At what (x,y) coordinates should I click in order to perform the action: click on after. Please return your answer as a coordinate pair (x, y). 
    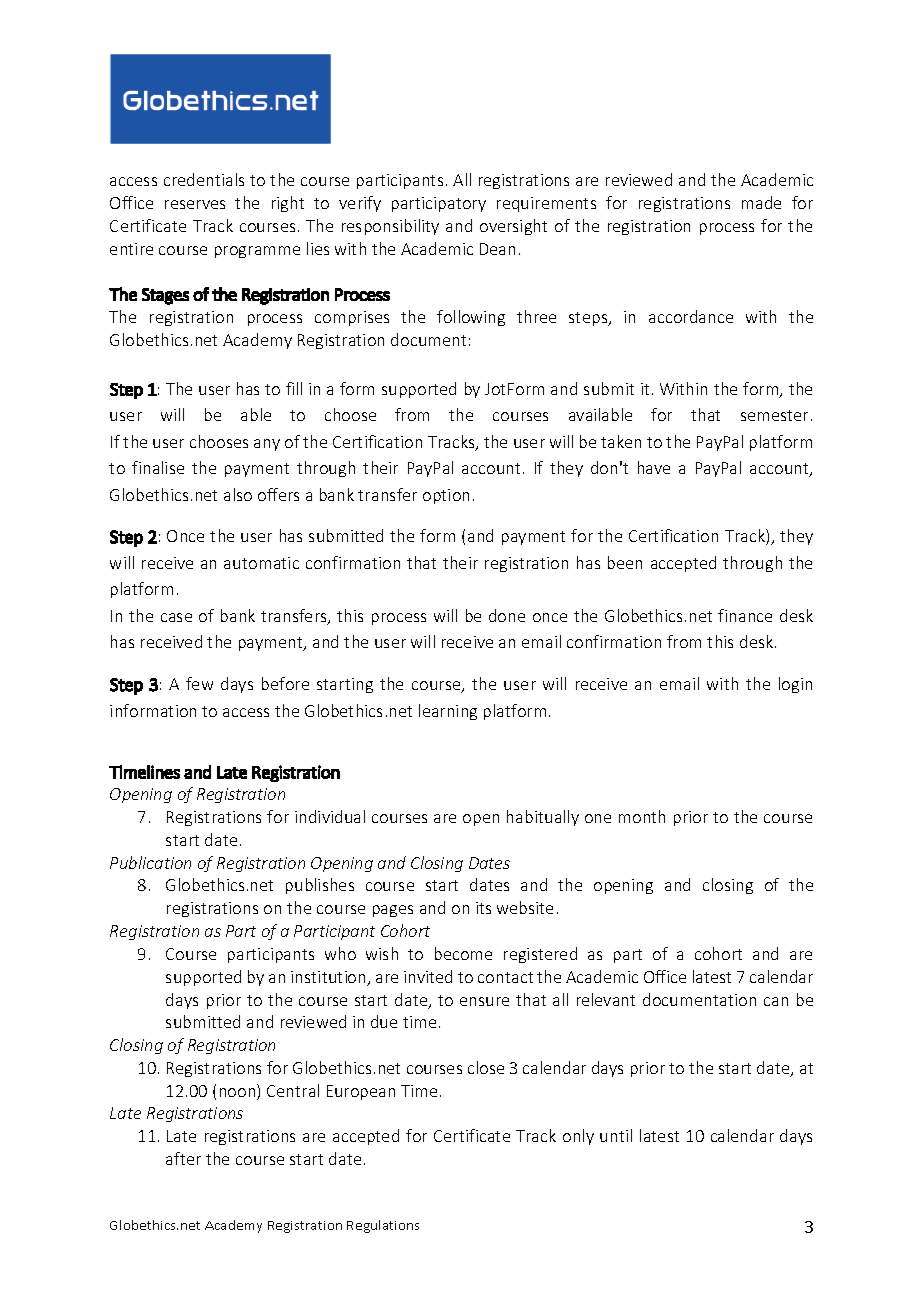
    Looking at the image, I should click on (183, 1158).
